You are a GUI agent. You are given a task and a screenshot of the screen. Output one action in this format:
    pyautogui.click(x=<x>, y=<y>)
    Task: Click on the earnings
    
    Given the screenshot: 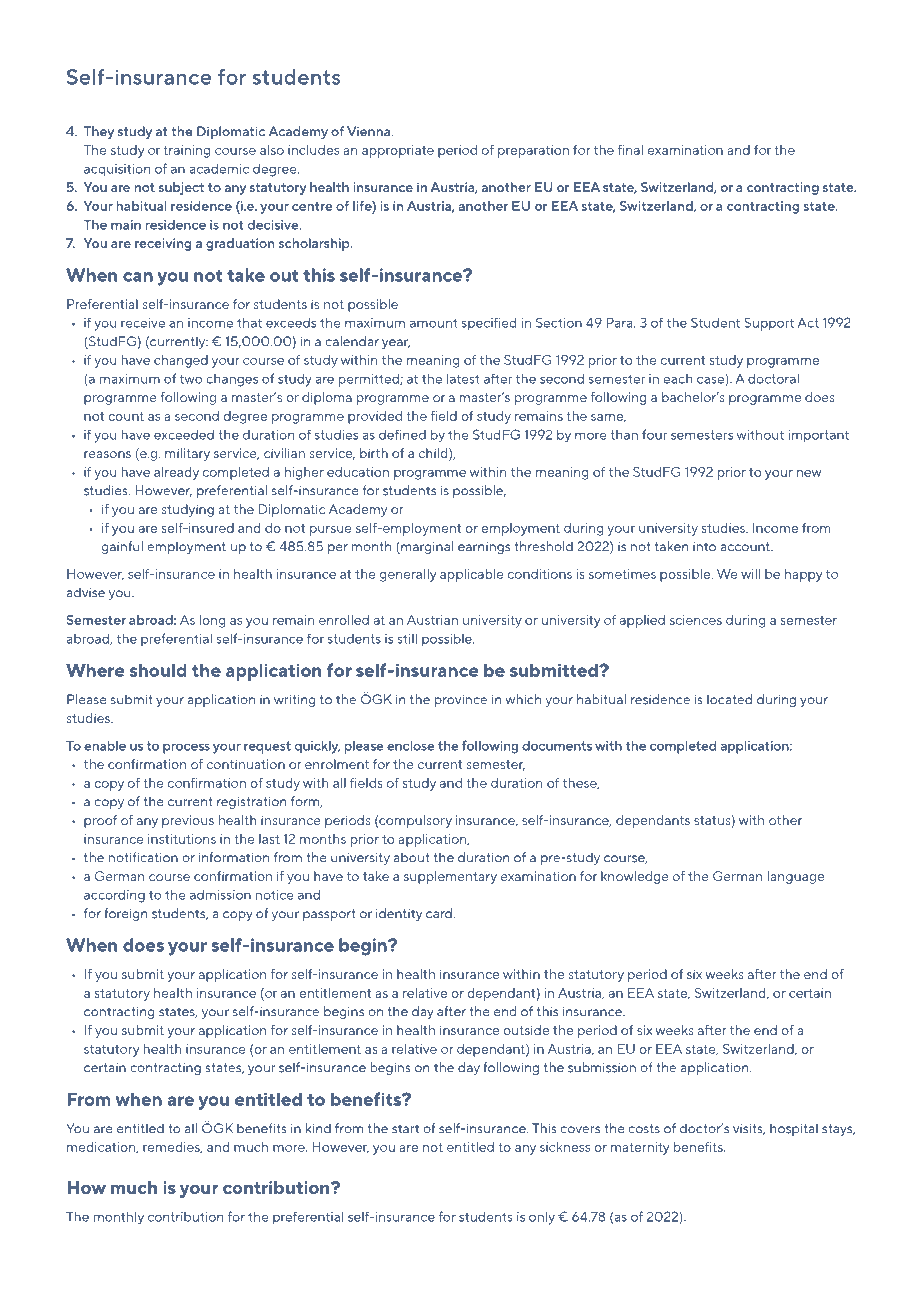 What is the action you would take?
    pyautogui.click(x=484, y=548)
